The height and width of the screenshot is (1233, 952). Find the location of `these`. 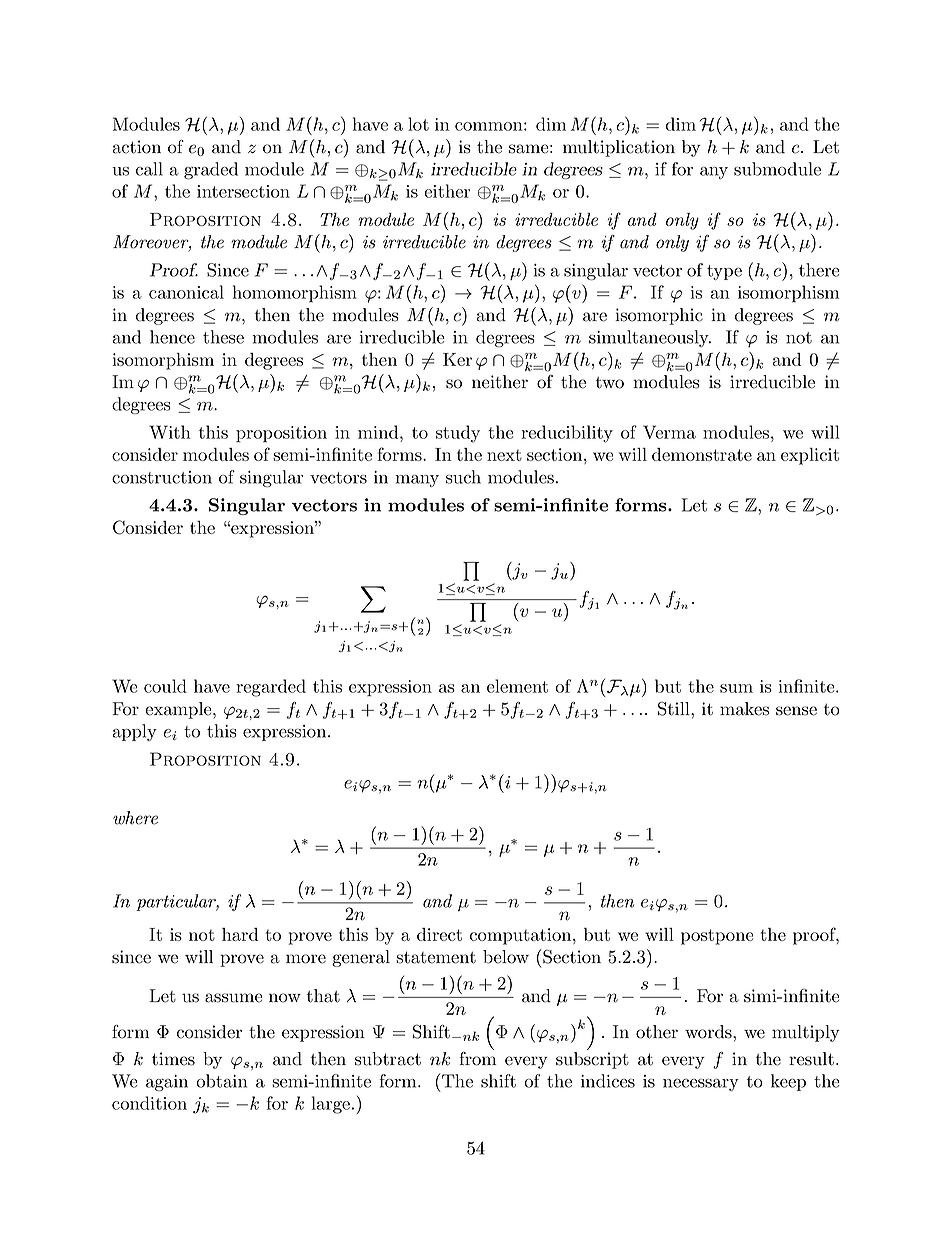

these is located at coordinates (223, 337).
